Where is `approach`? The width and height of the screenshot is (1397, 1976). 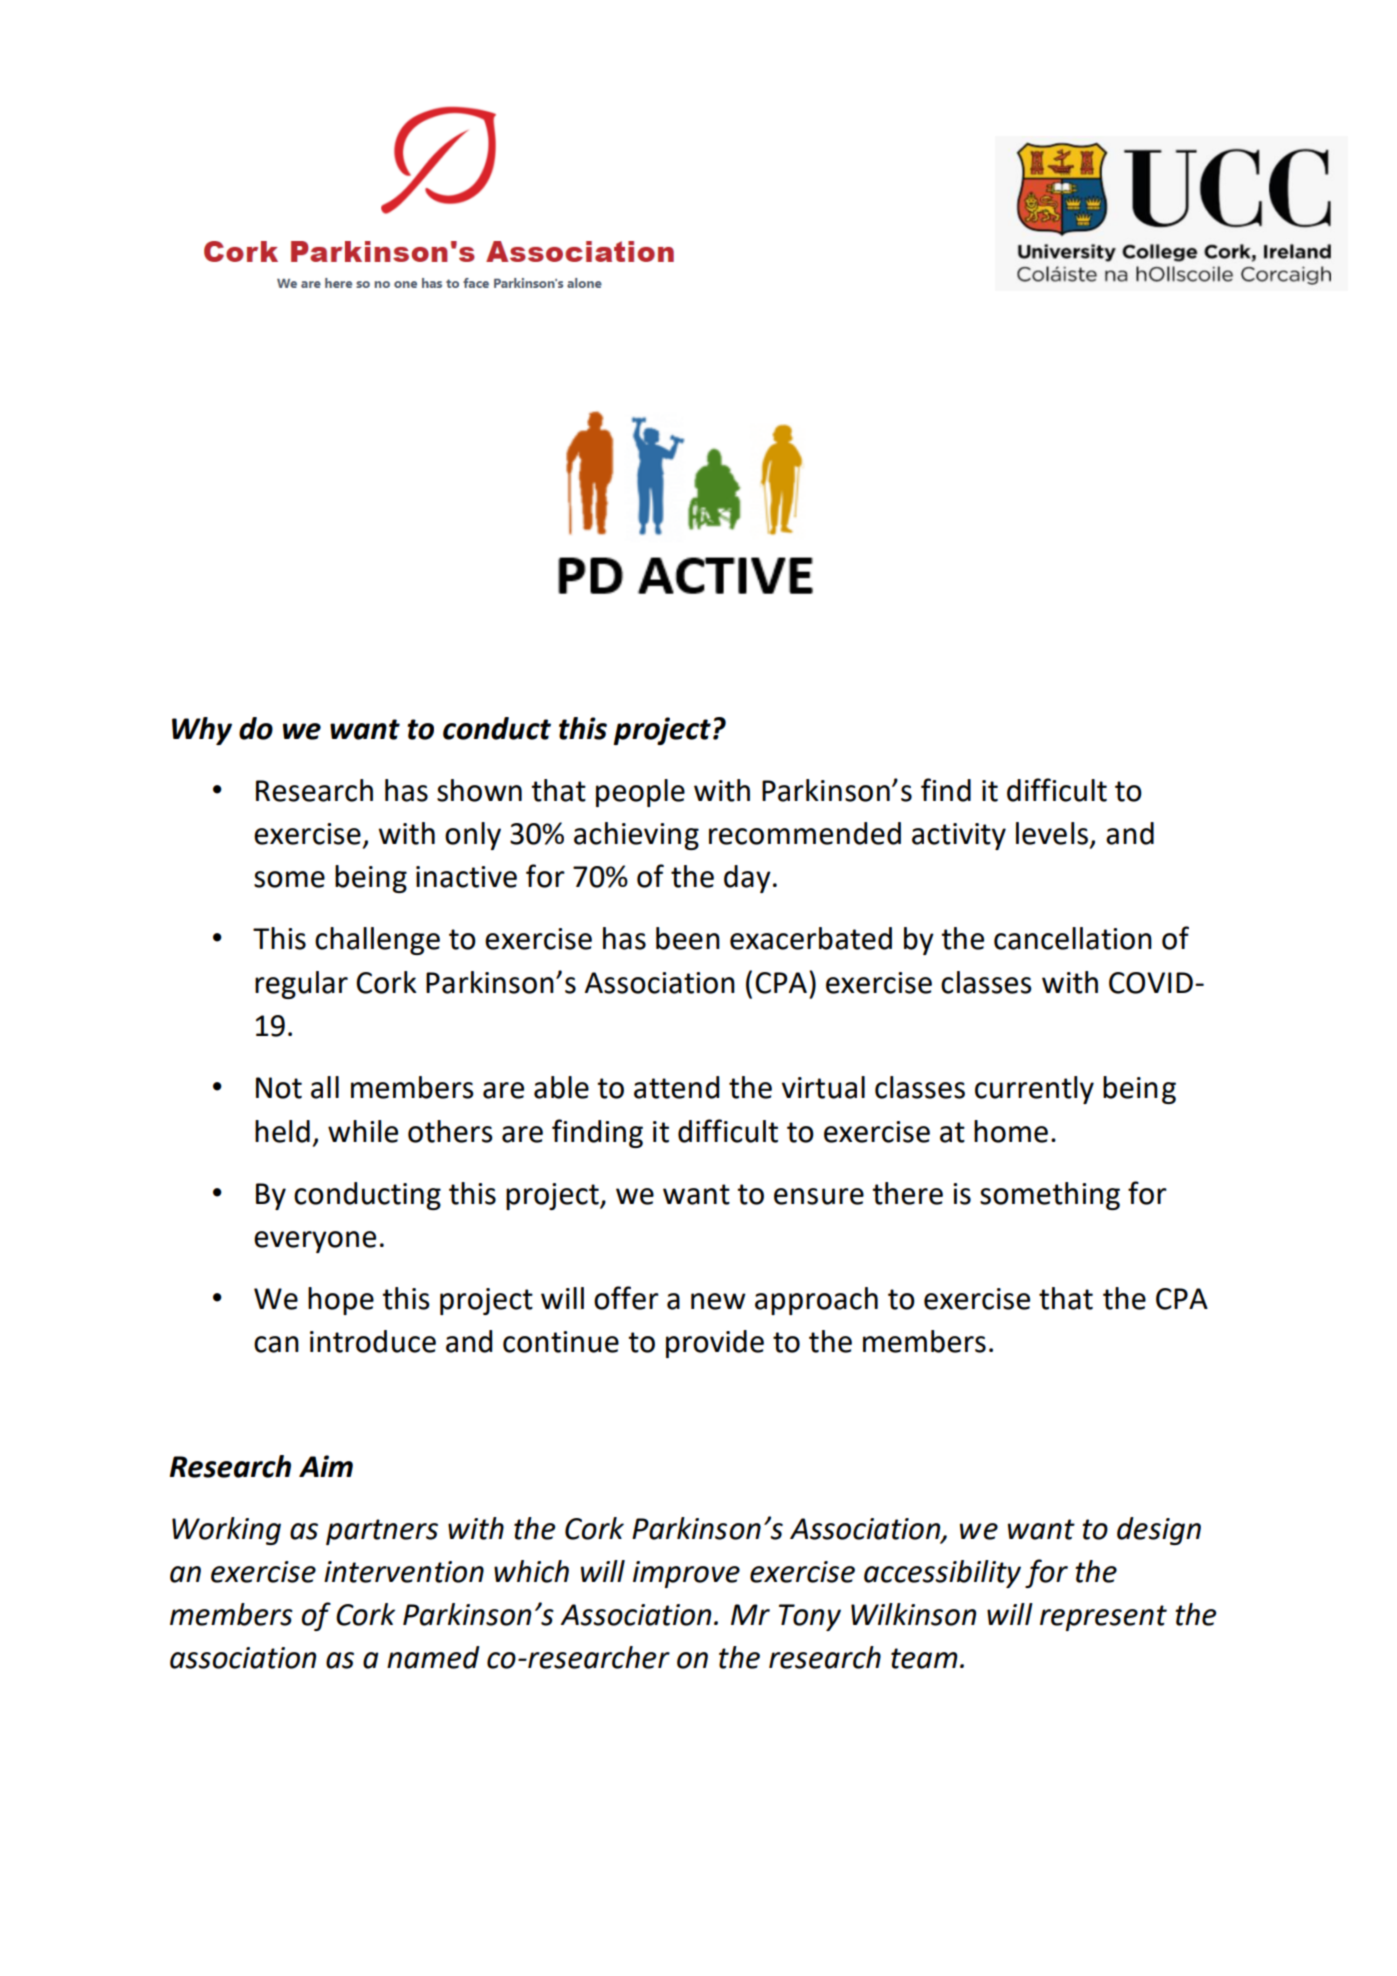 approach is located at coordinates (816, 1301).
